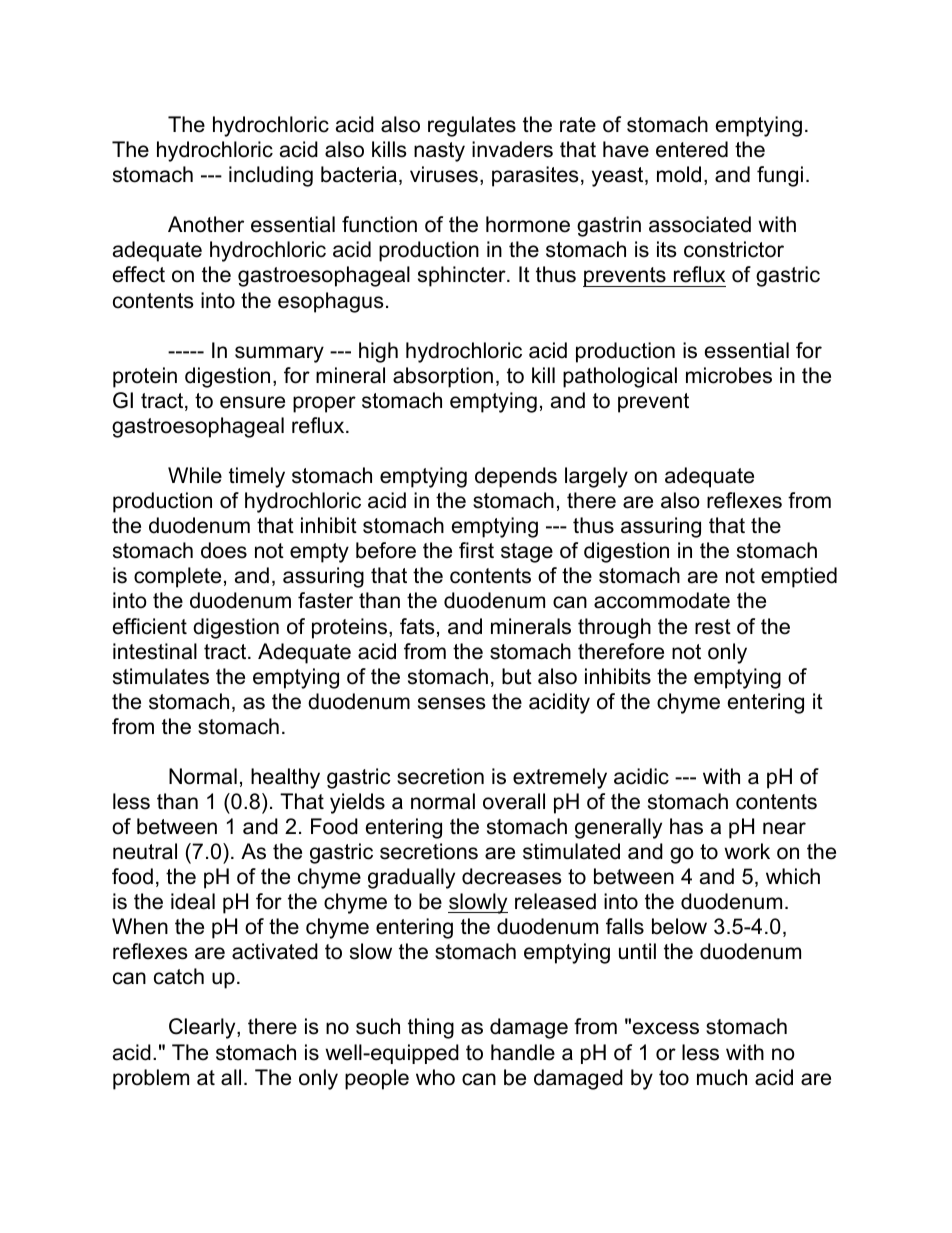 Image resolution: width=952 pixels, height=1233 pixels. I want to click on overall, so click(514, 801).
